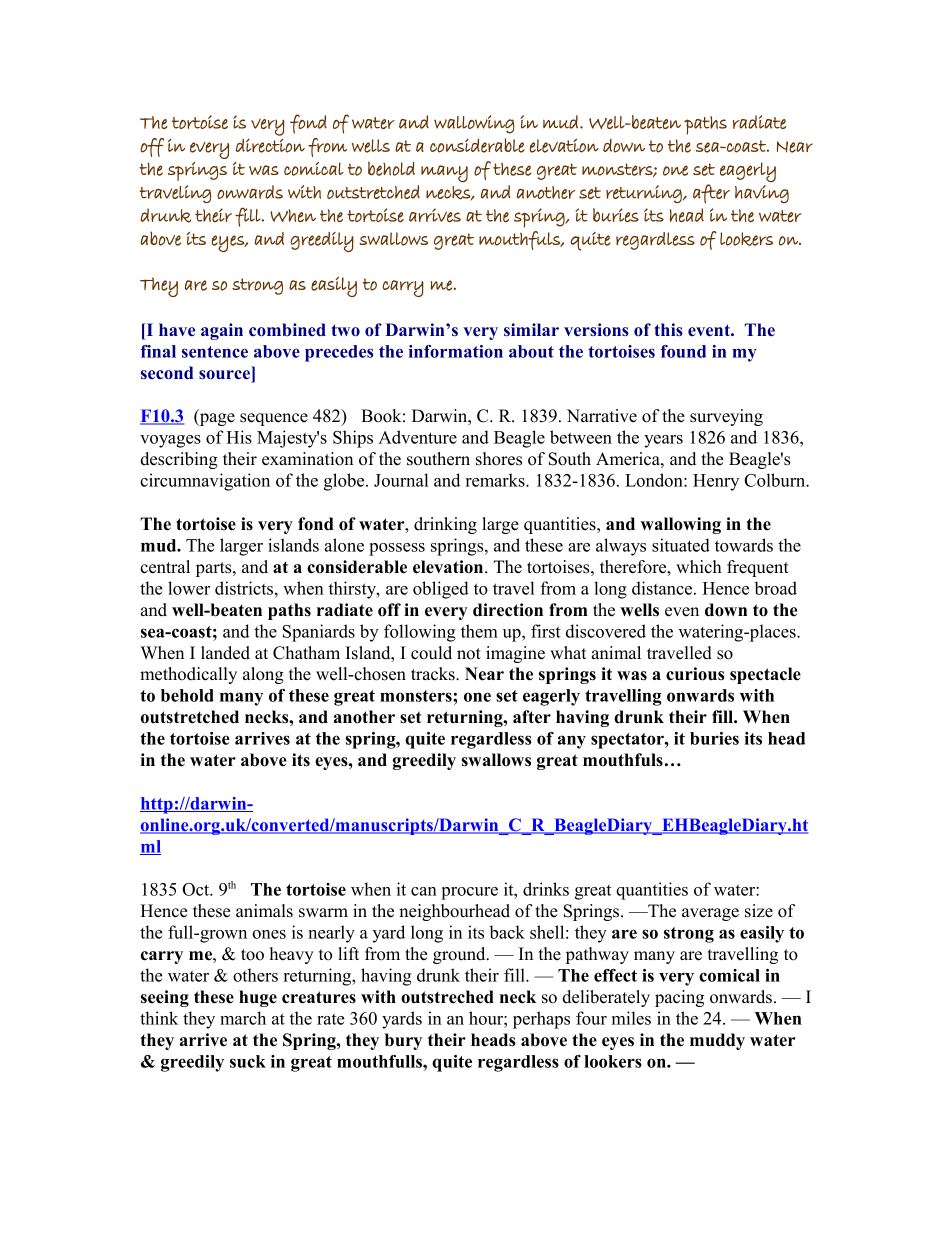  What do you see at coordinates (496, 480) in the document?
I see `remarks` at bounding box center [496, 480].
